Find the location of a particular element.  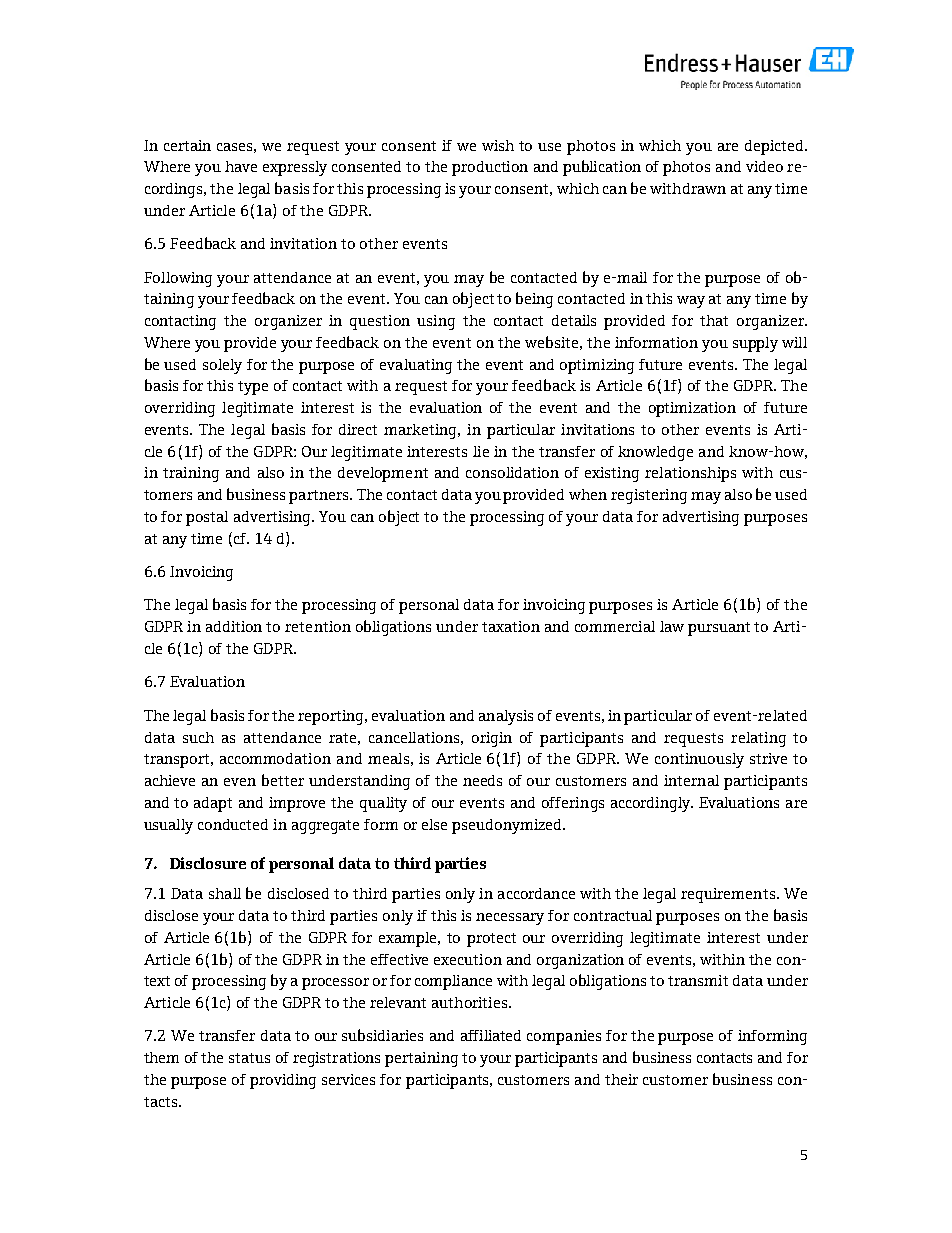

production is located at coordinates (490, 168).
